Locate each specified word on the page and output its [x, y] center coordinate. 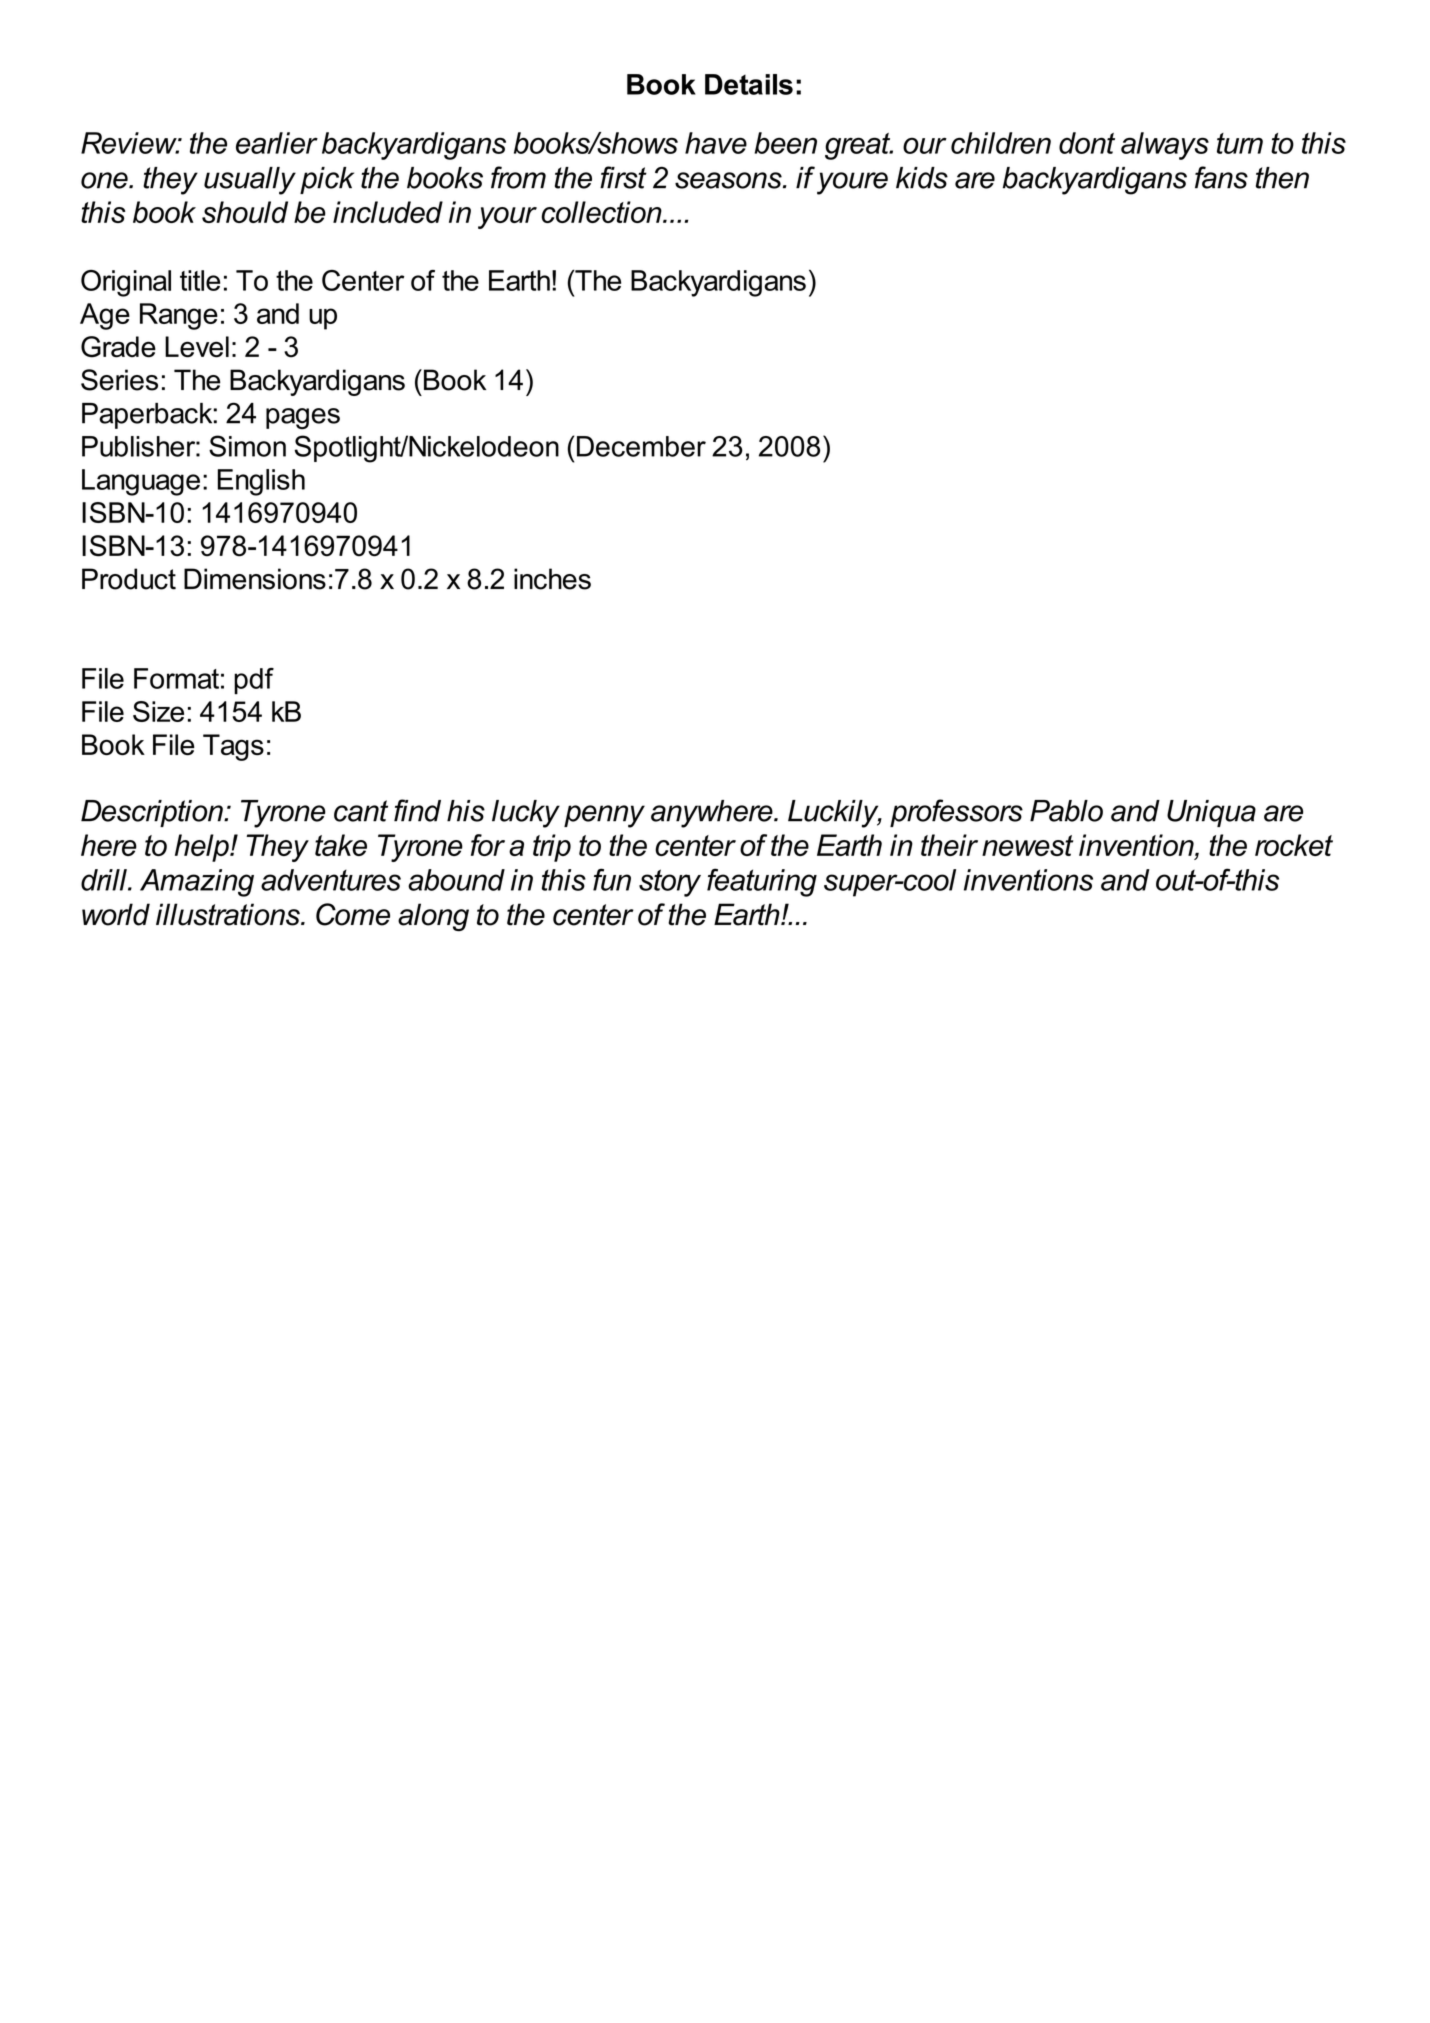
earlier [277, 143]
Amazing [197, 883]
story [670, 883]
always [1165, 146]
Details [749, 84]
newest [1027, 845]
